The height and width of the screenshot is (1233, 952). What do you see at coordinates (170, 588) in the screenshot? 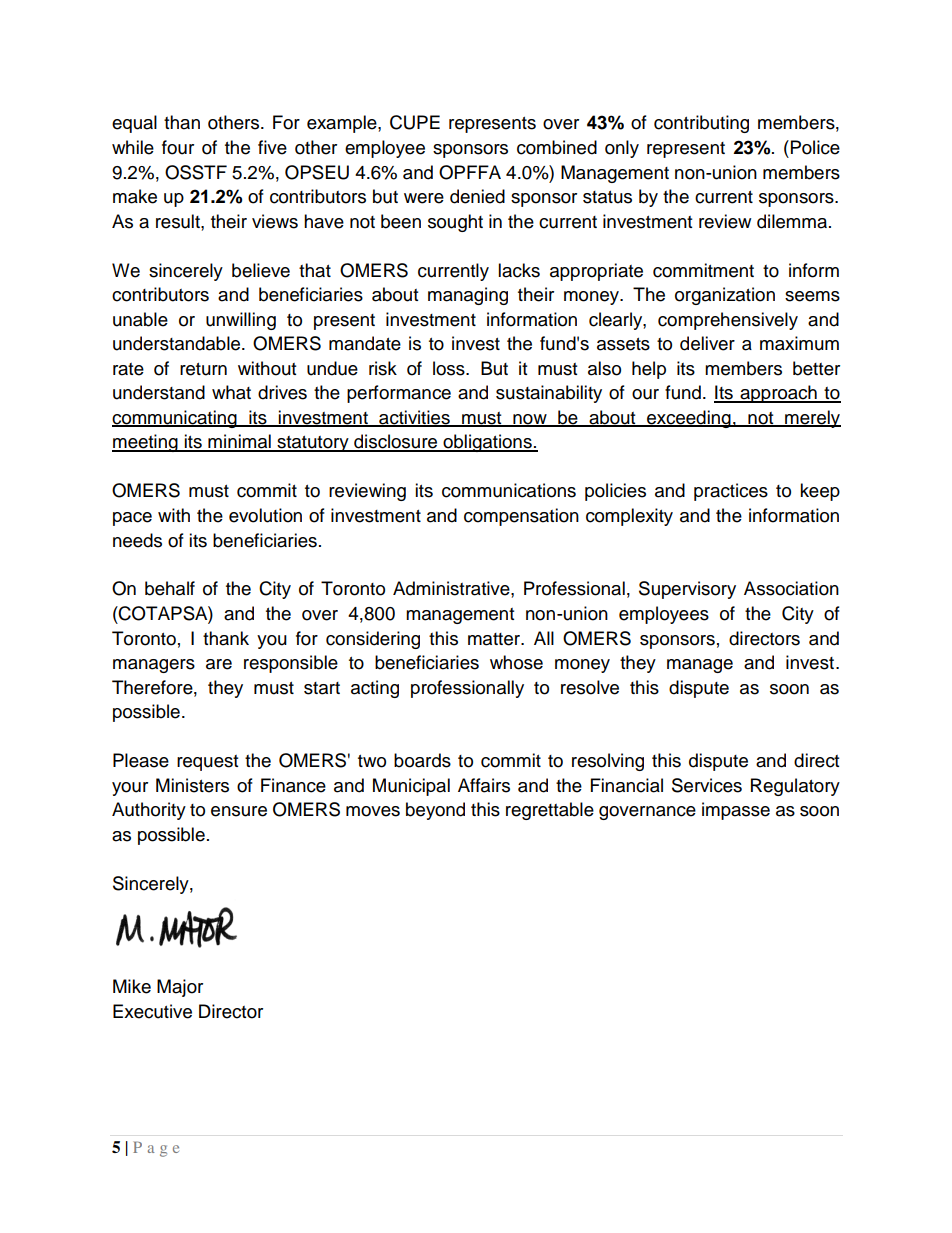
I see `behalf` at bounding box center [170, 588].
